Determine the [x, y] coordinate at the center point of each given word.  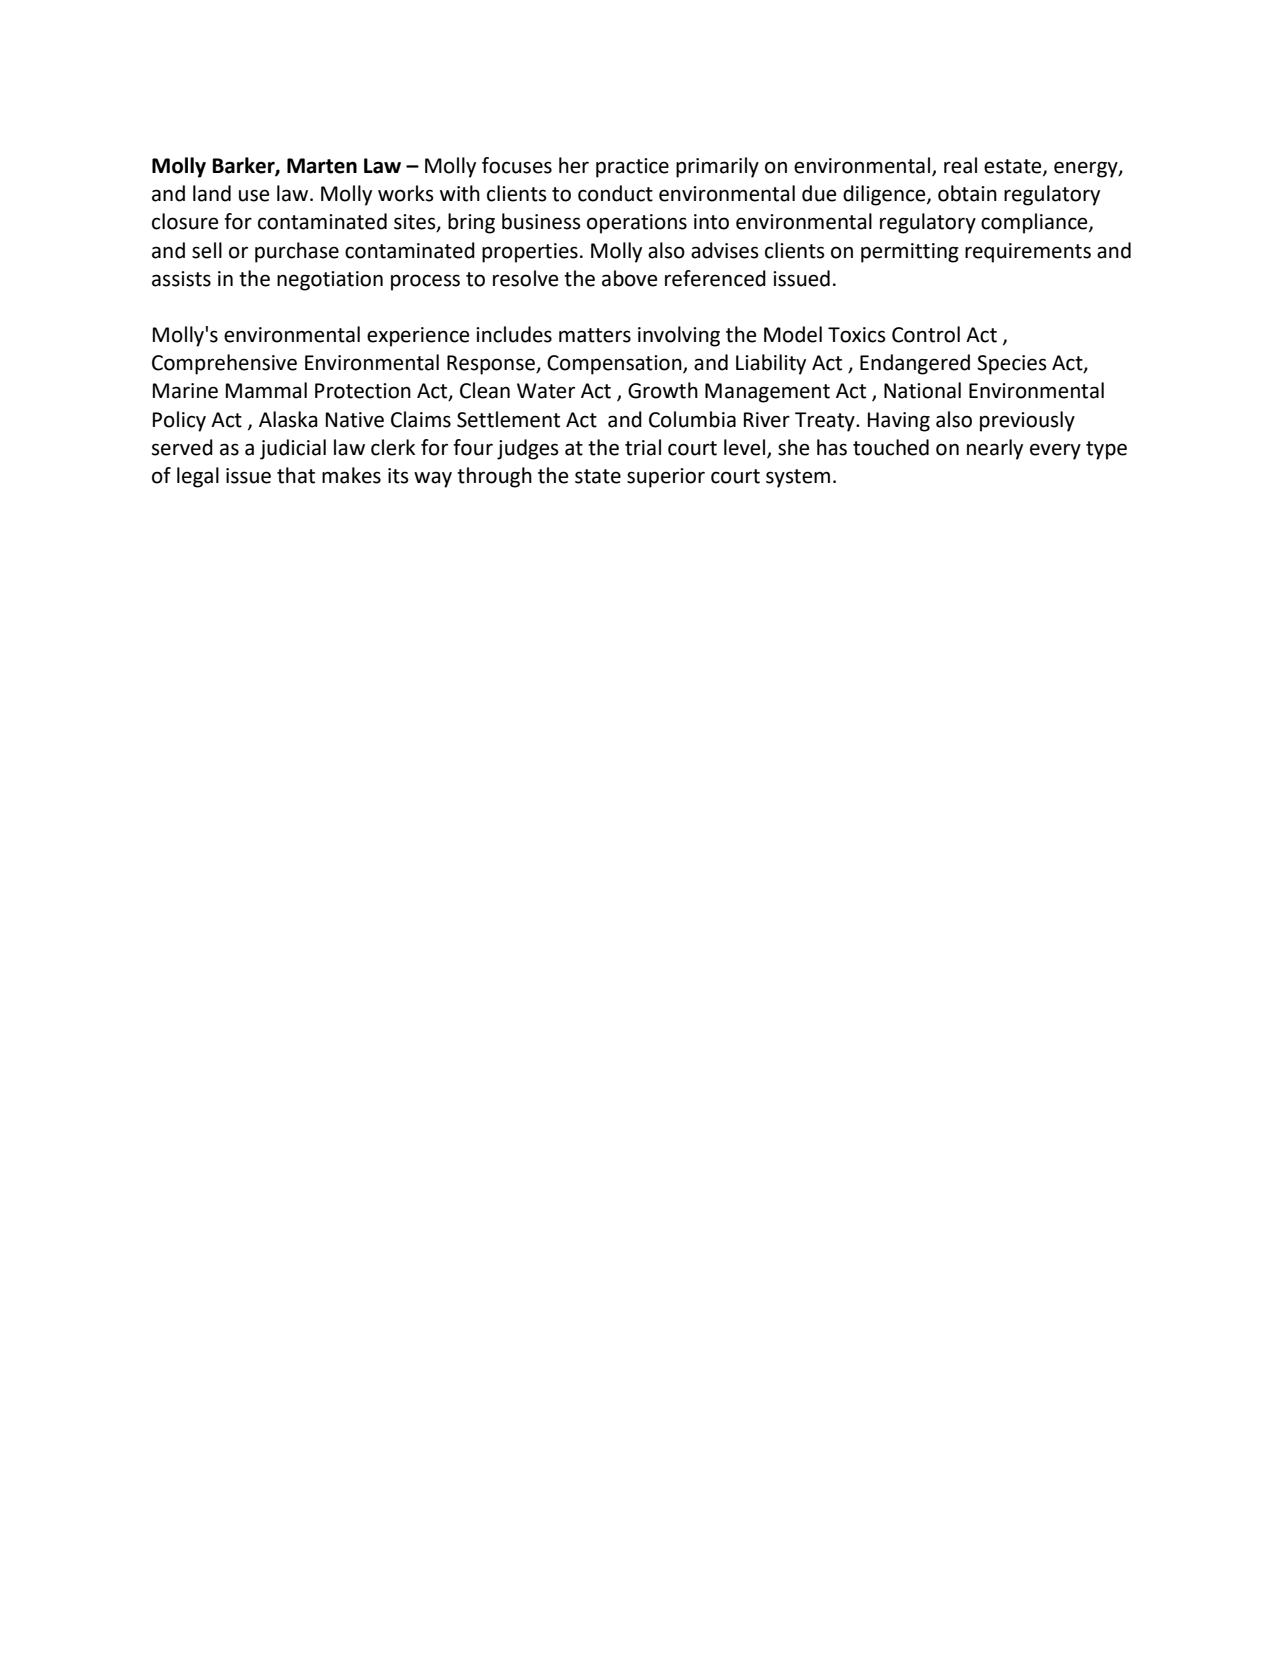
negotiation [330, 281]
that [296, 475]
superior [666, 478]
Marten [322, 166]
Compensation [615, 365]
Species [1012, 365]
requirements [1028, 253]
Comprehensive [224, 364]
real [960, 165]
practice [632, 168]
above [630, 278]
